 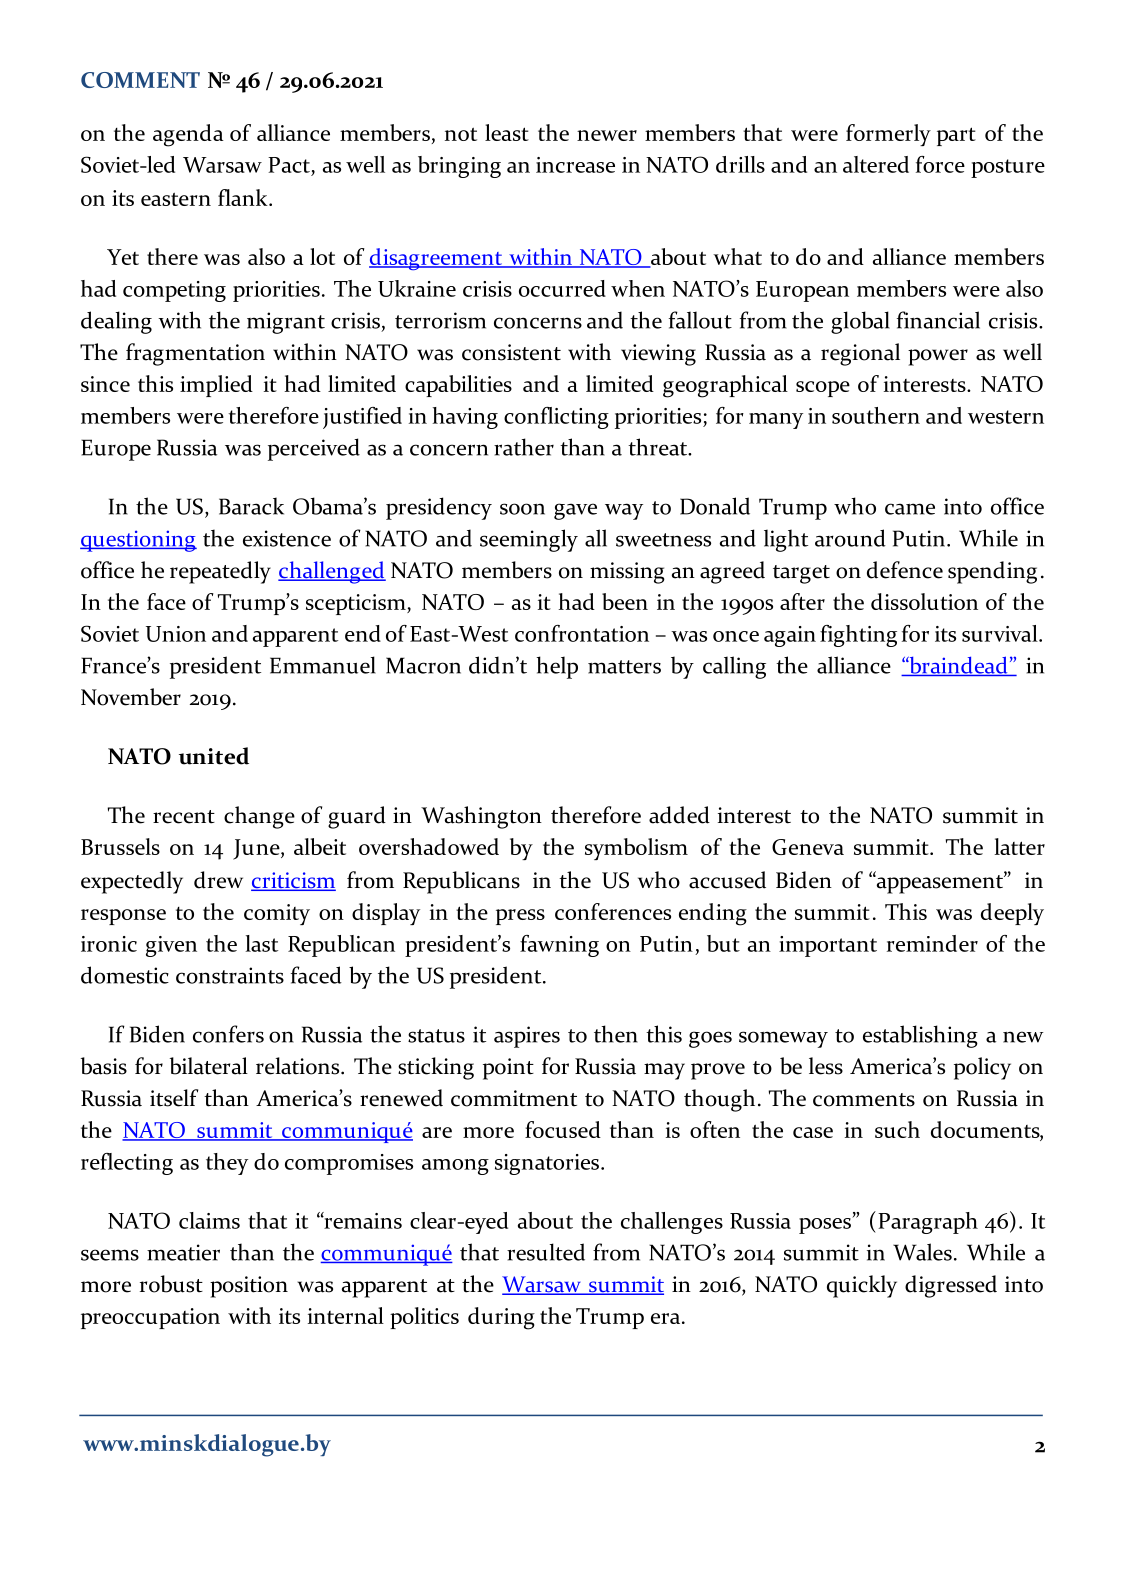 What do you see at coordinates (932, 943) in the screenshot?
I see `reminder` at bounding box center [932, 943].
